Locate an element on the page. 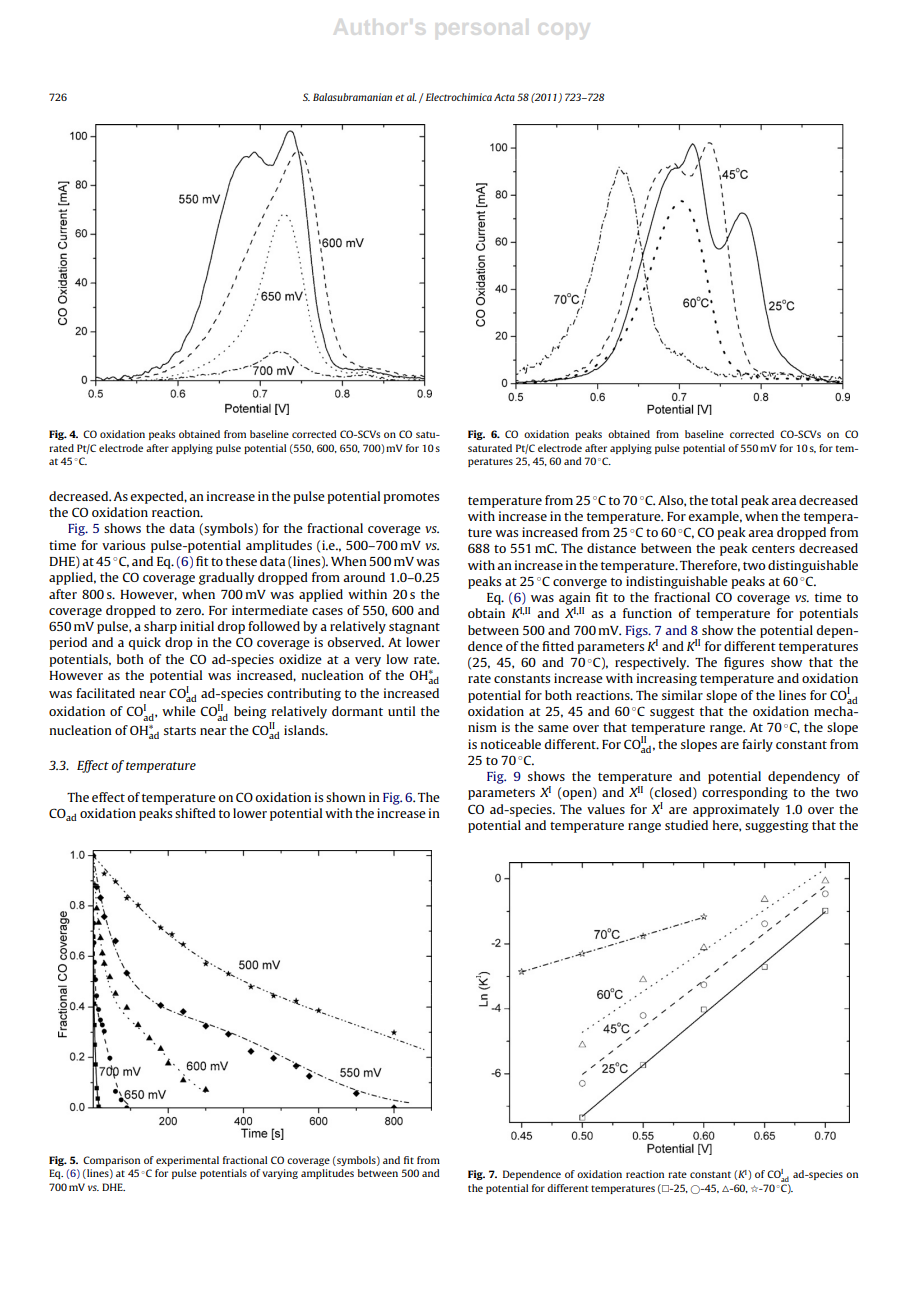  total is located at coordinates (724, 500).
